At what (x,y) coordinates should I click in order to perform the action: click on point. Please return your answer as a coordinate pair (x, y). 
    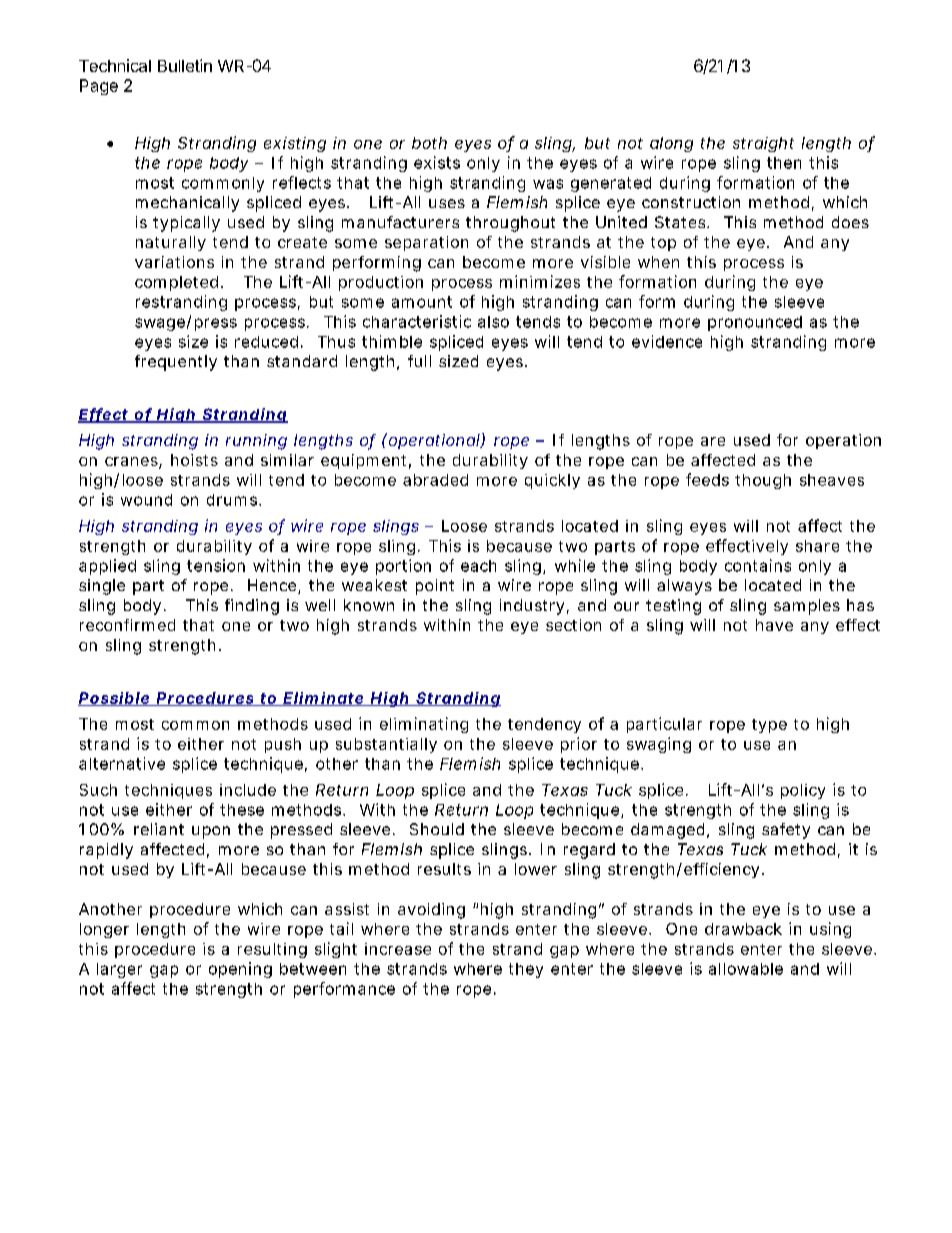
    Looking at the image, I should click on (435, 587).
